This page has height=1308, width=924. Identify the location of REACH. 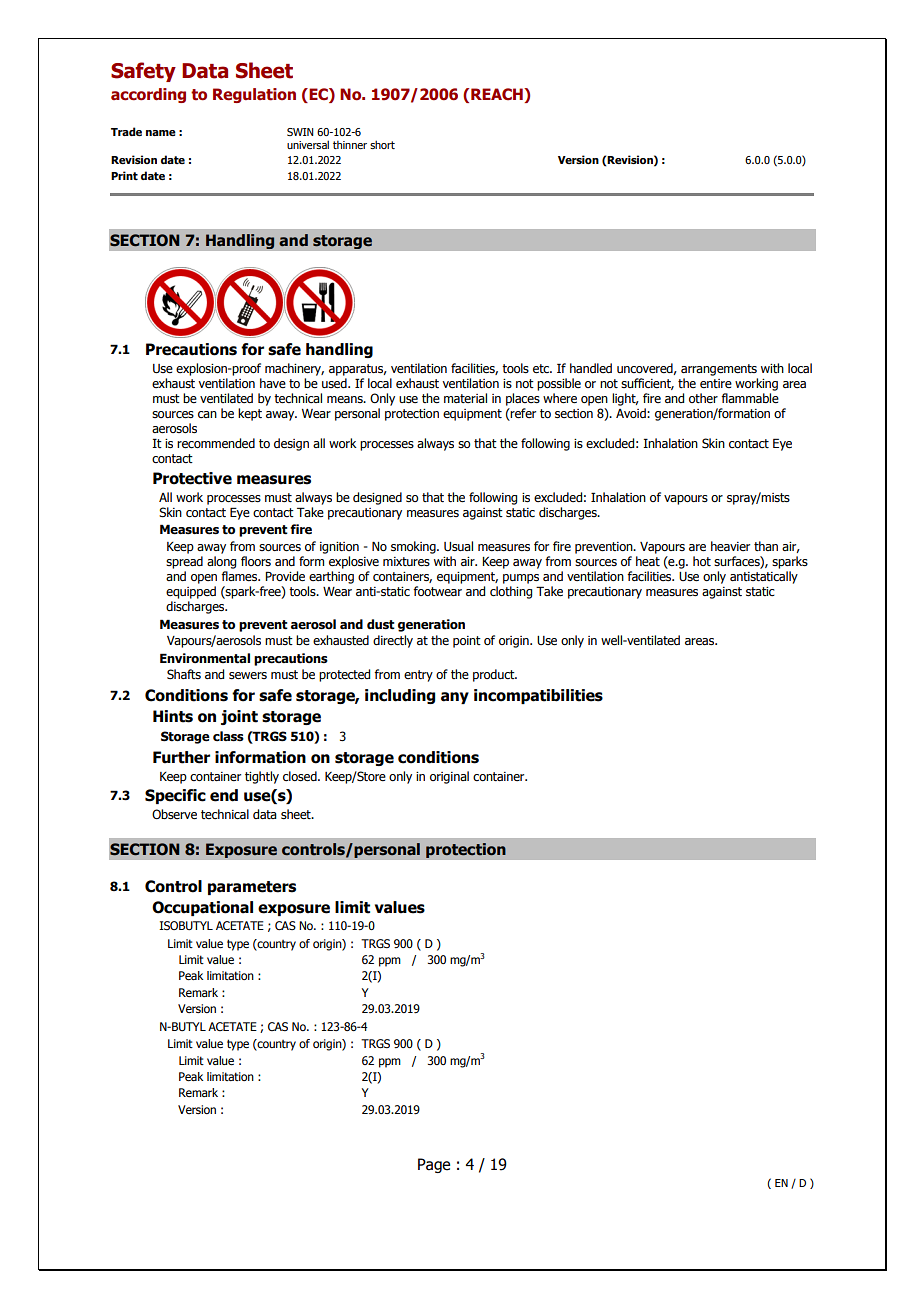
(498, 94).
